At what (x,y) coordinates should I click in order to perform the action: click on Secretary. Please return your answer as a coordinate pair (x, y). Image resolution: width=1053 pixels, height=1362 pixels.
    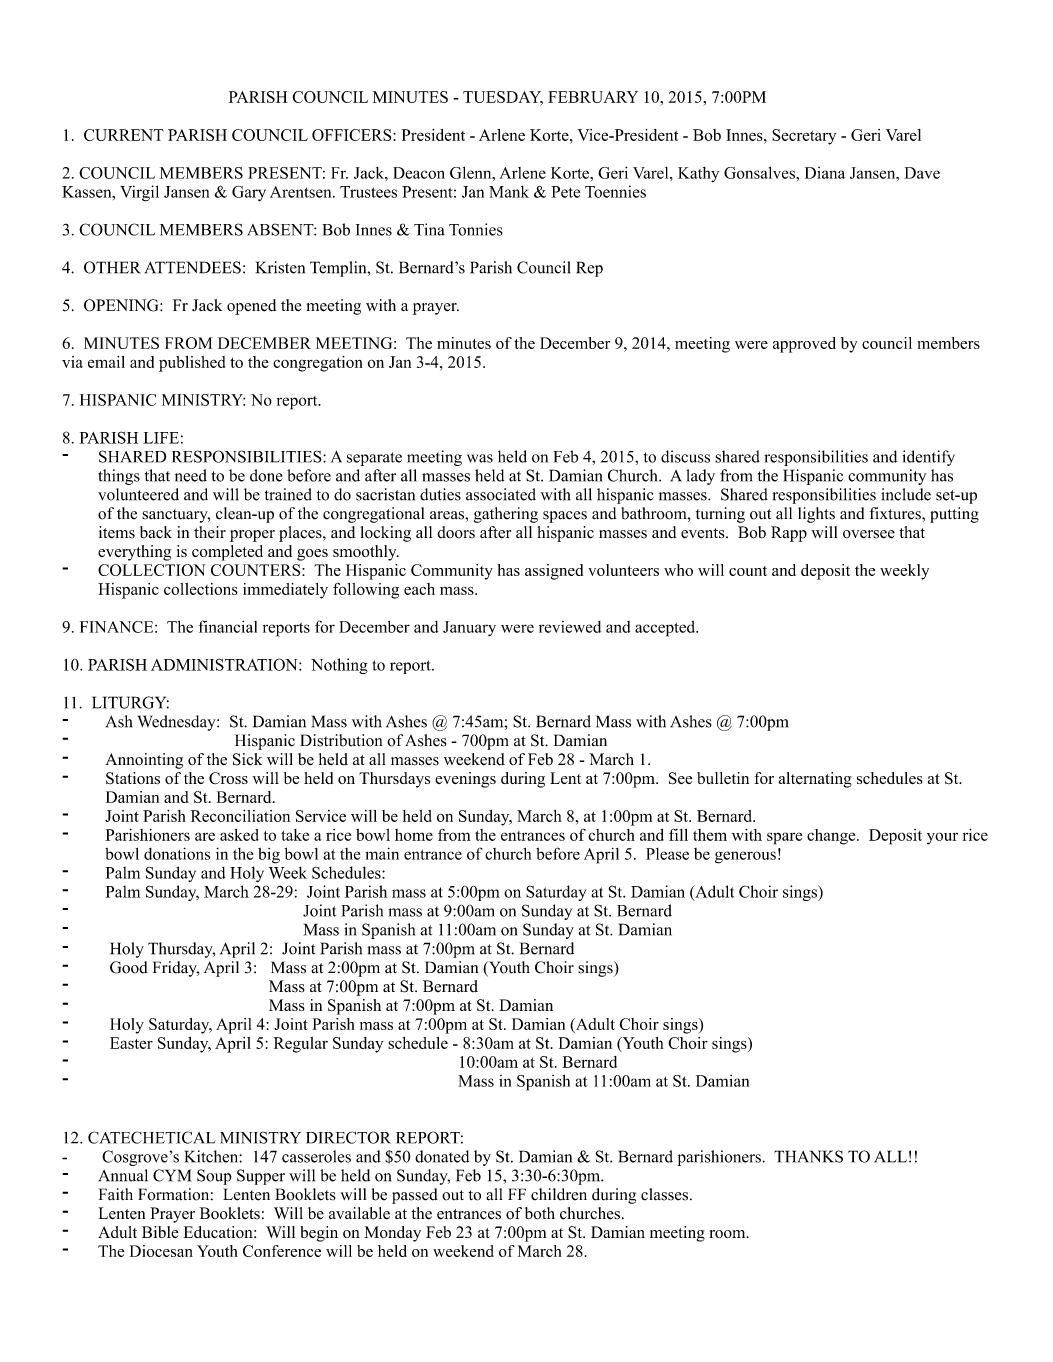
    Looking at the image, I should click on (804, 137).
